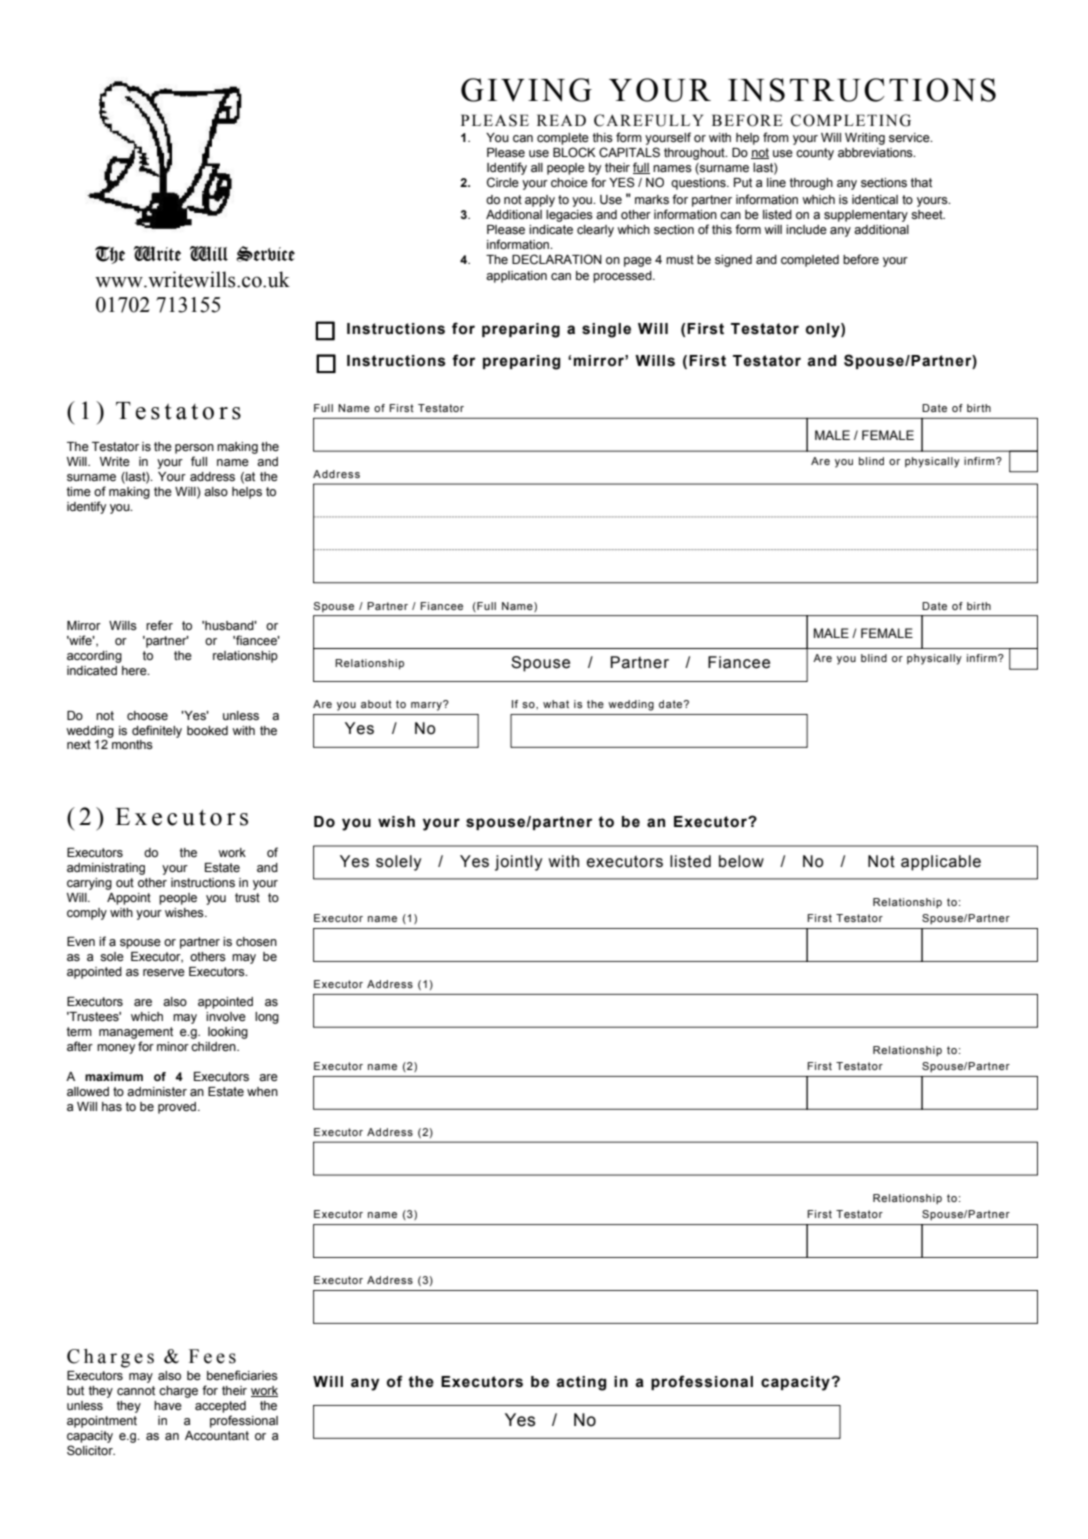 The image size is (1088, 1539). I want to click on below, so click(741, 861).
